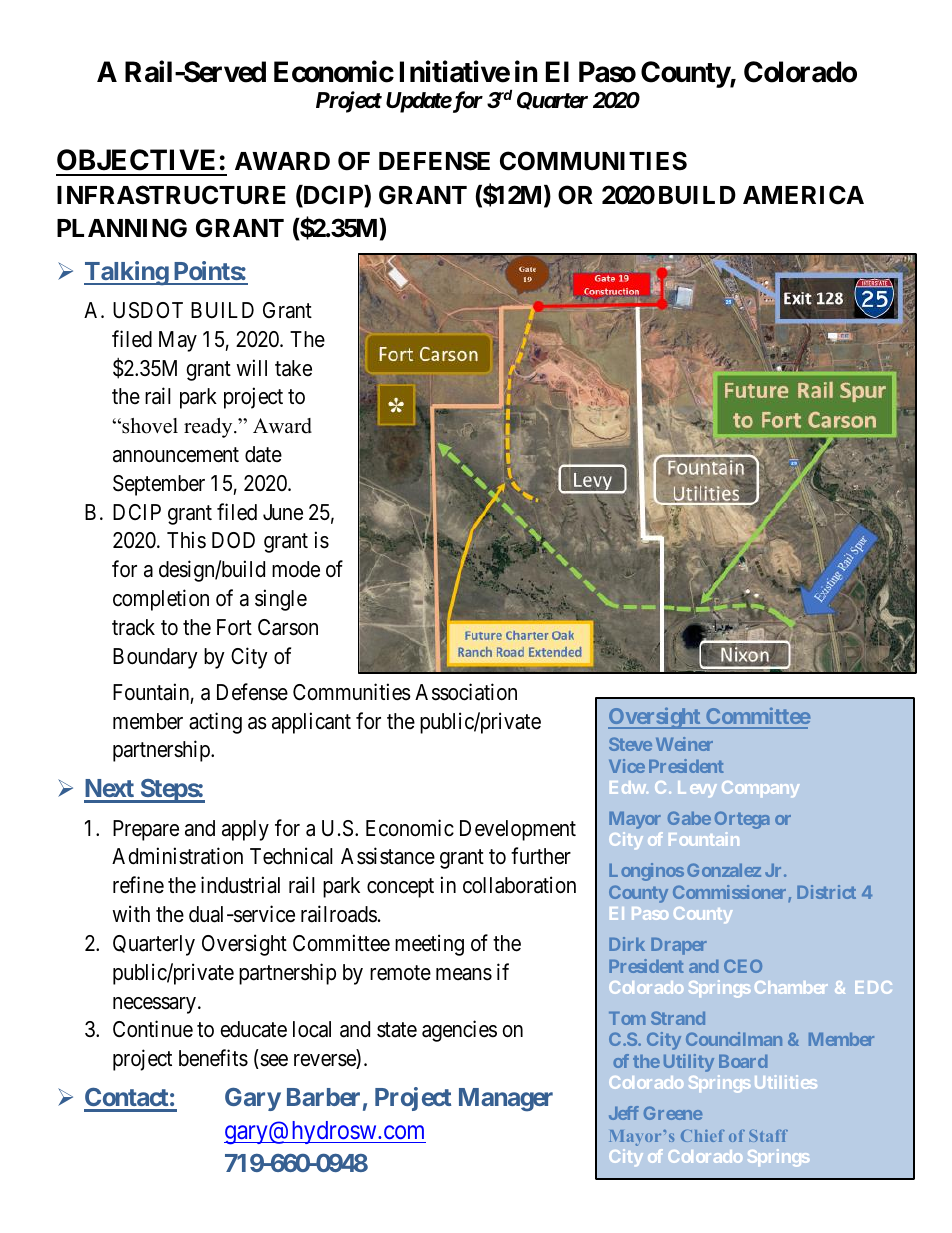 The width and height of the screenshot is (952, 1233). Describe the element at coordinates (684, 744) in the screenshot. I see `Weiner` at that location.
